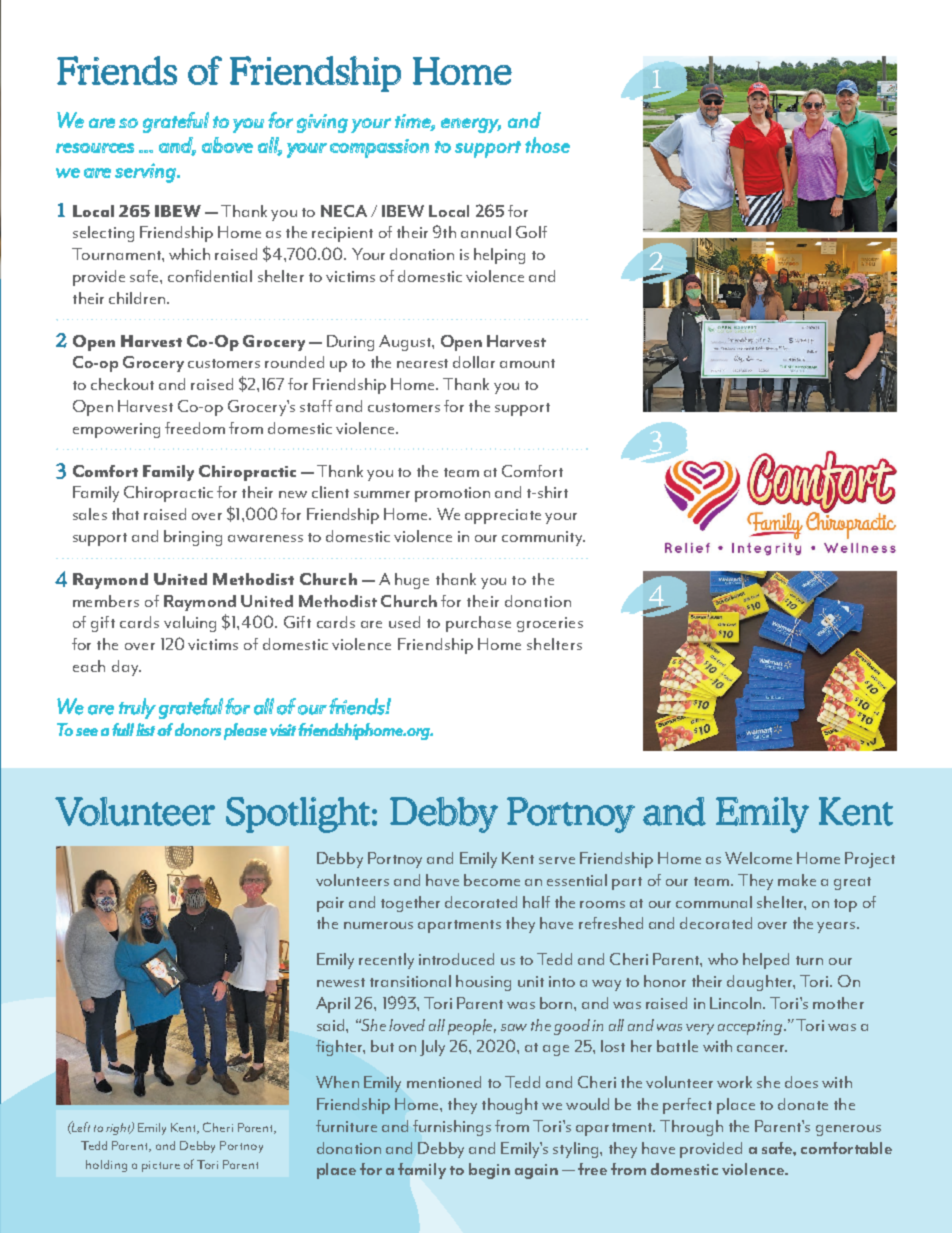 This screenshot has height=1233, width=952. I want to click on serving, so click(146, 173).
